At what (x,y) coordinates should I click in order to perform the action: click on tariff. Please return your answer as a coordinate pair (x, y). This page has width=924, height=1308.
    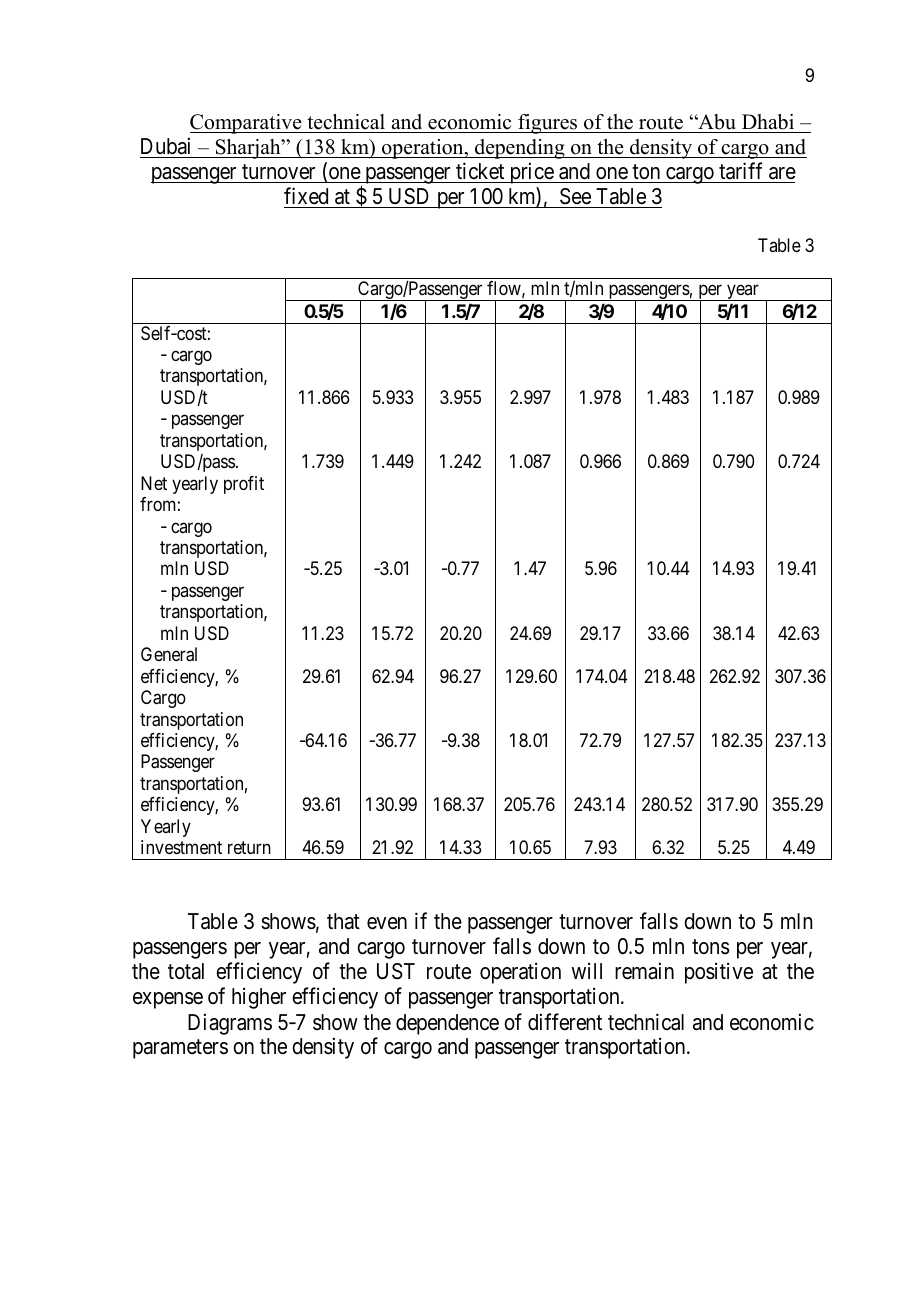
    Looking at the image, I should click on (741, 173).
